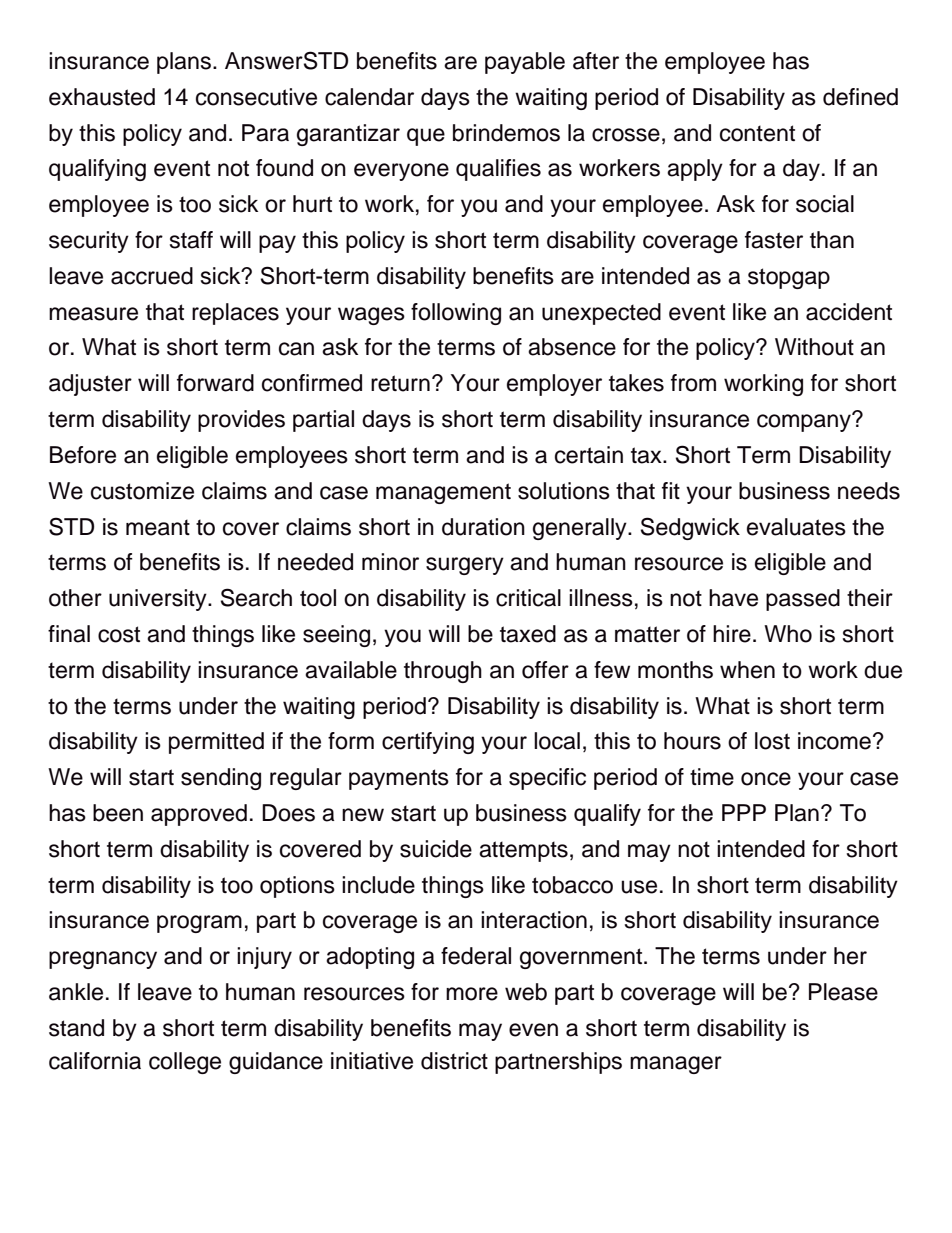 Image resolution: width=952 pixels, height=1233 pixels. I want to click on exhausted, so click(102, 97).
